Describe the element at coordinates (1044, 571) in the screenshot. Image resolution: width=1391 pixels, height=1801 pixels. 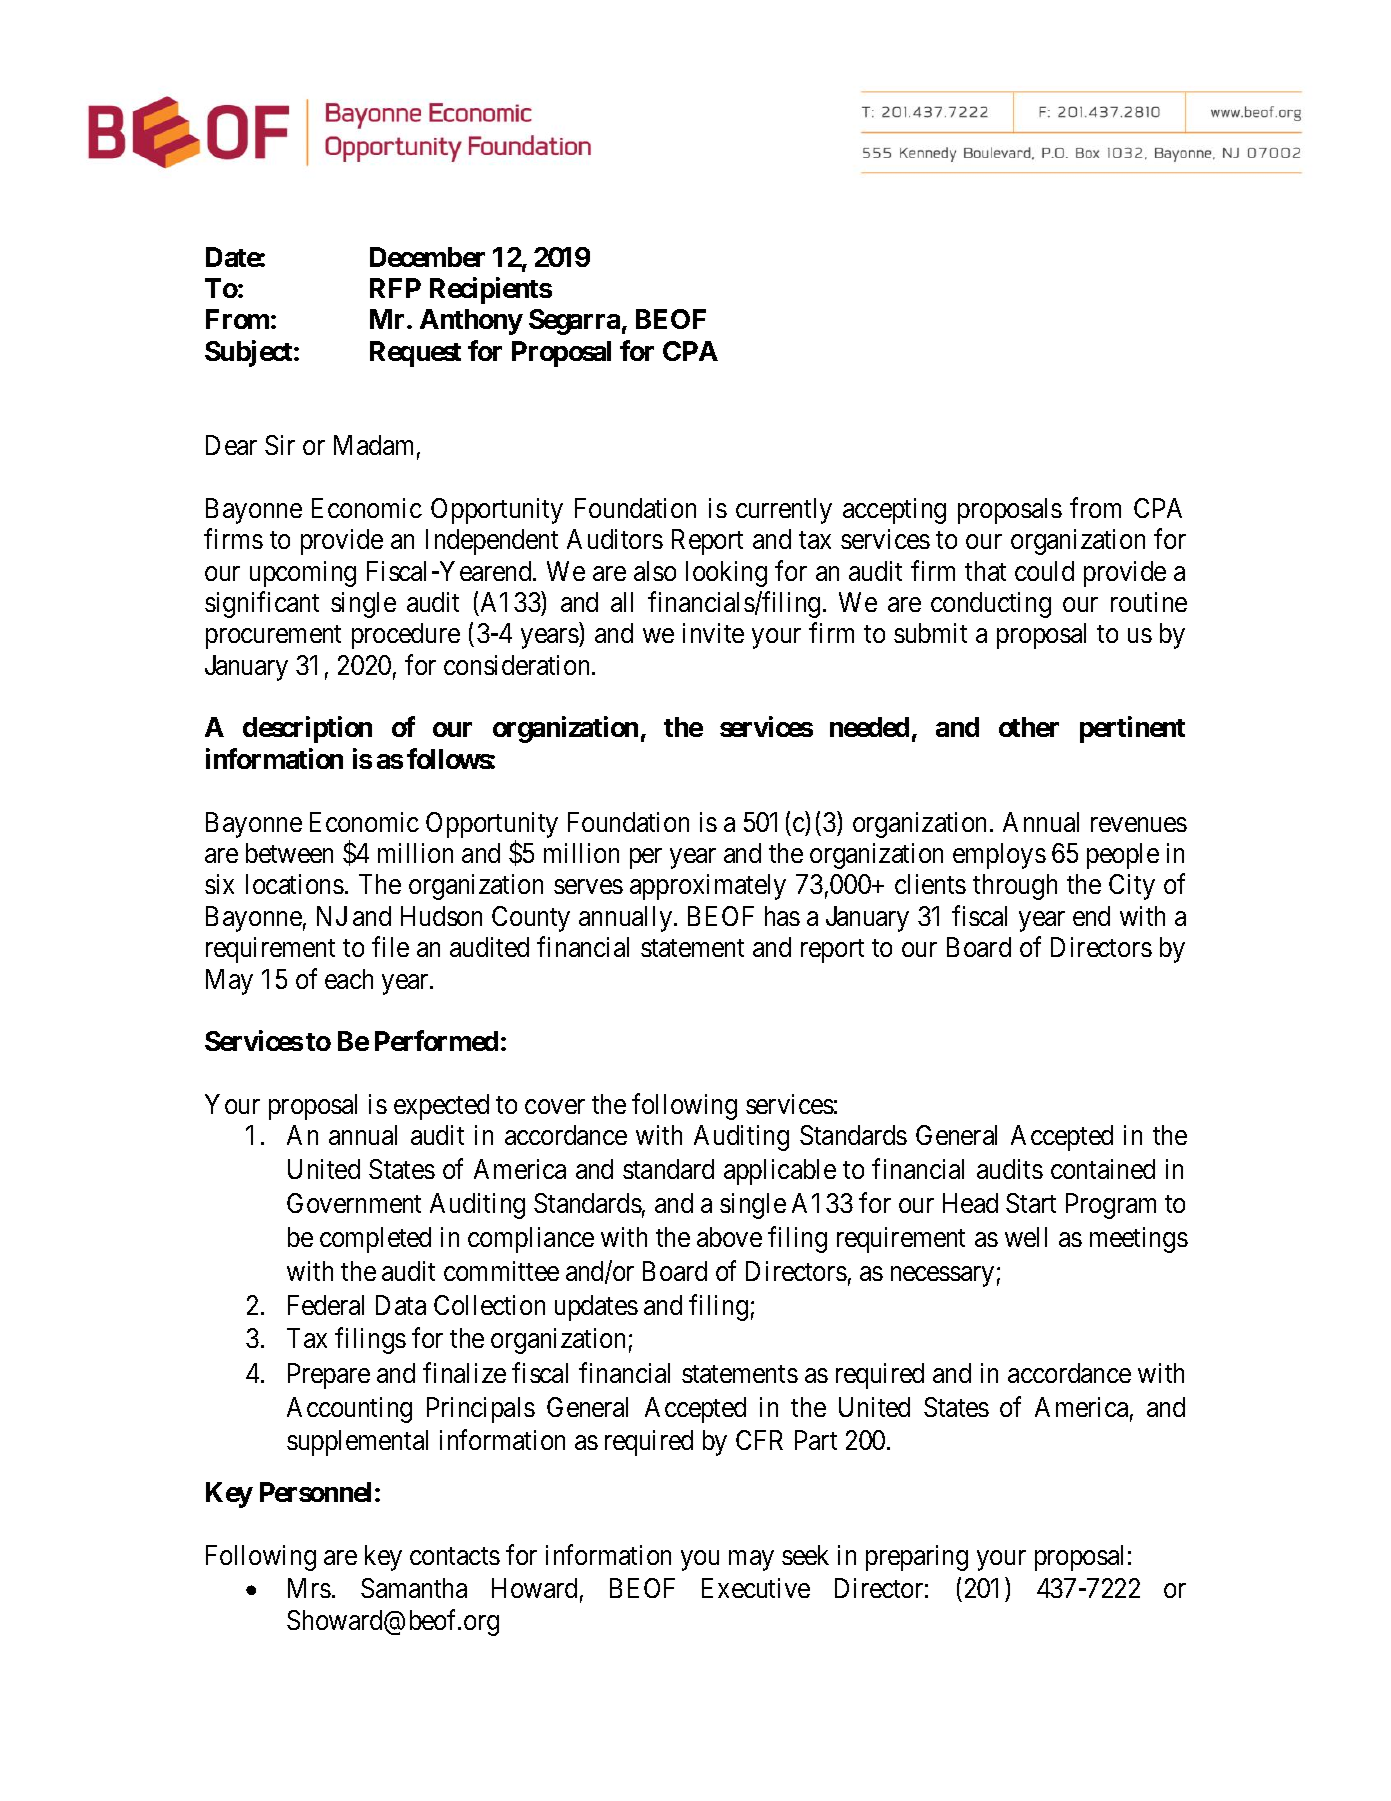
I see `could` at that location.
